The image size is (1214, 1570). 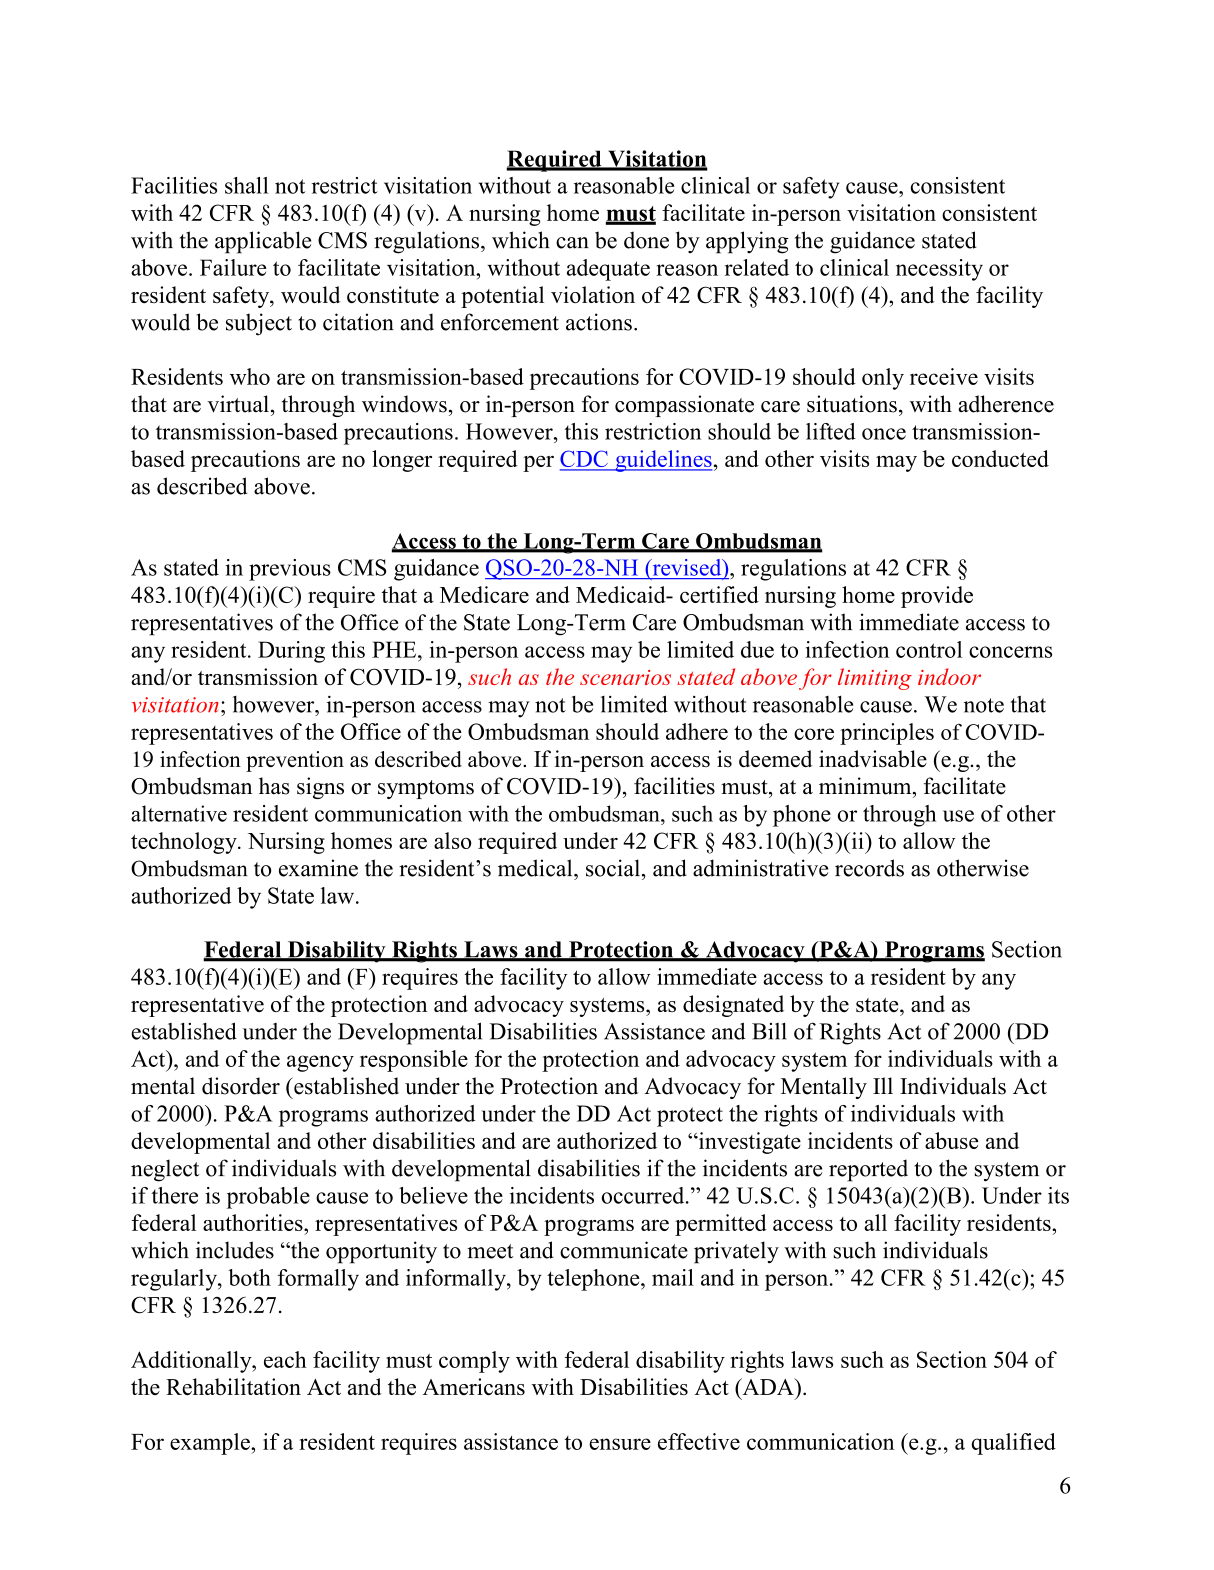 What do you see at coordinates (274, 786) in the screenshot?
I see `has` at bounding box center [274, 786].
